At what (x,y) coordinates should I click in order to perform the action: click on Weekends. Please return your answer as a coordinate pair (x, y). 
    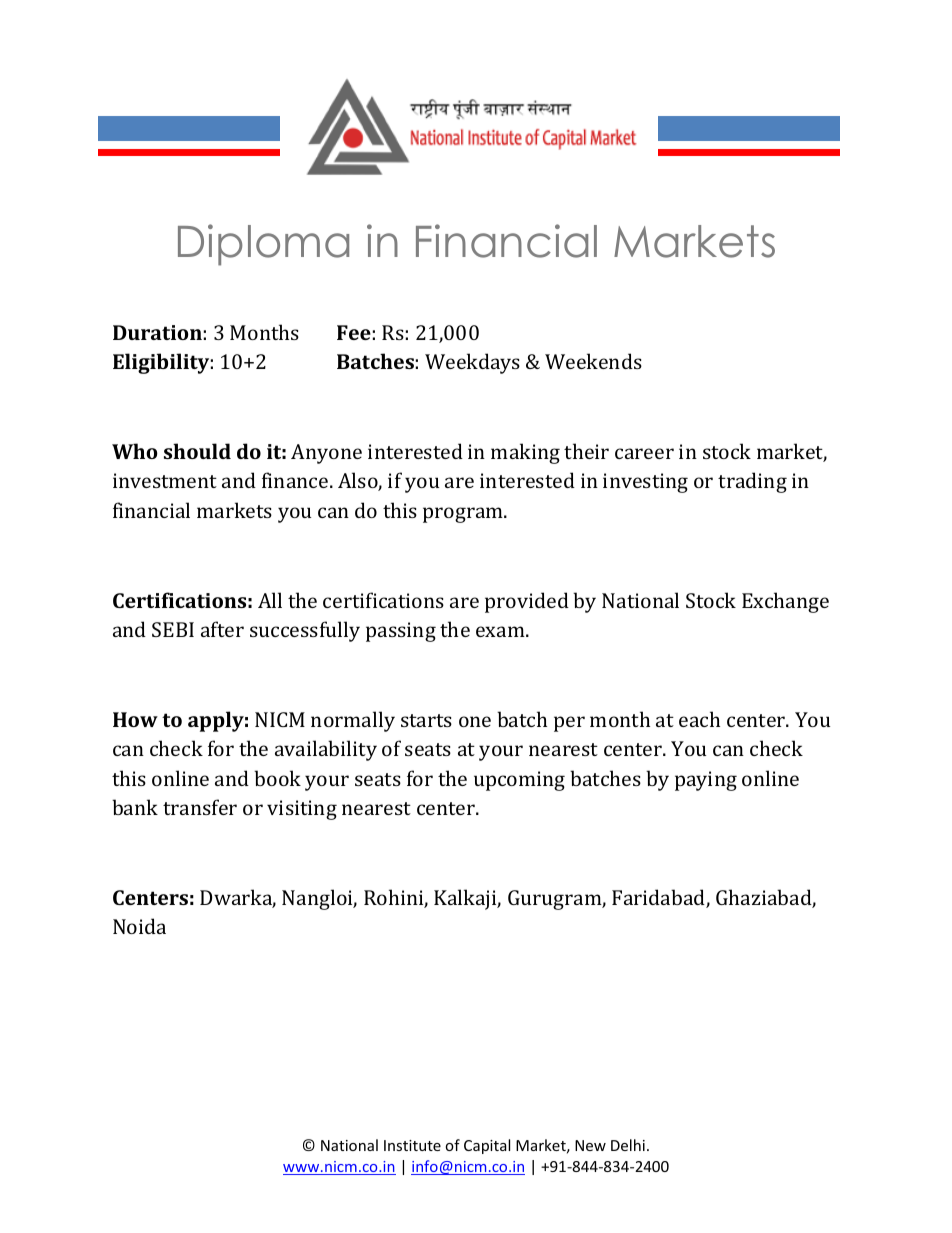
    Looking at the image, I should click on (593, 361).
